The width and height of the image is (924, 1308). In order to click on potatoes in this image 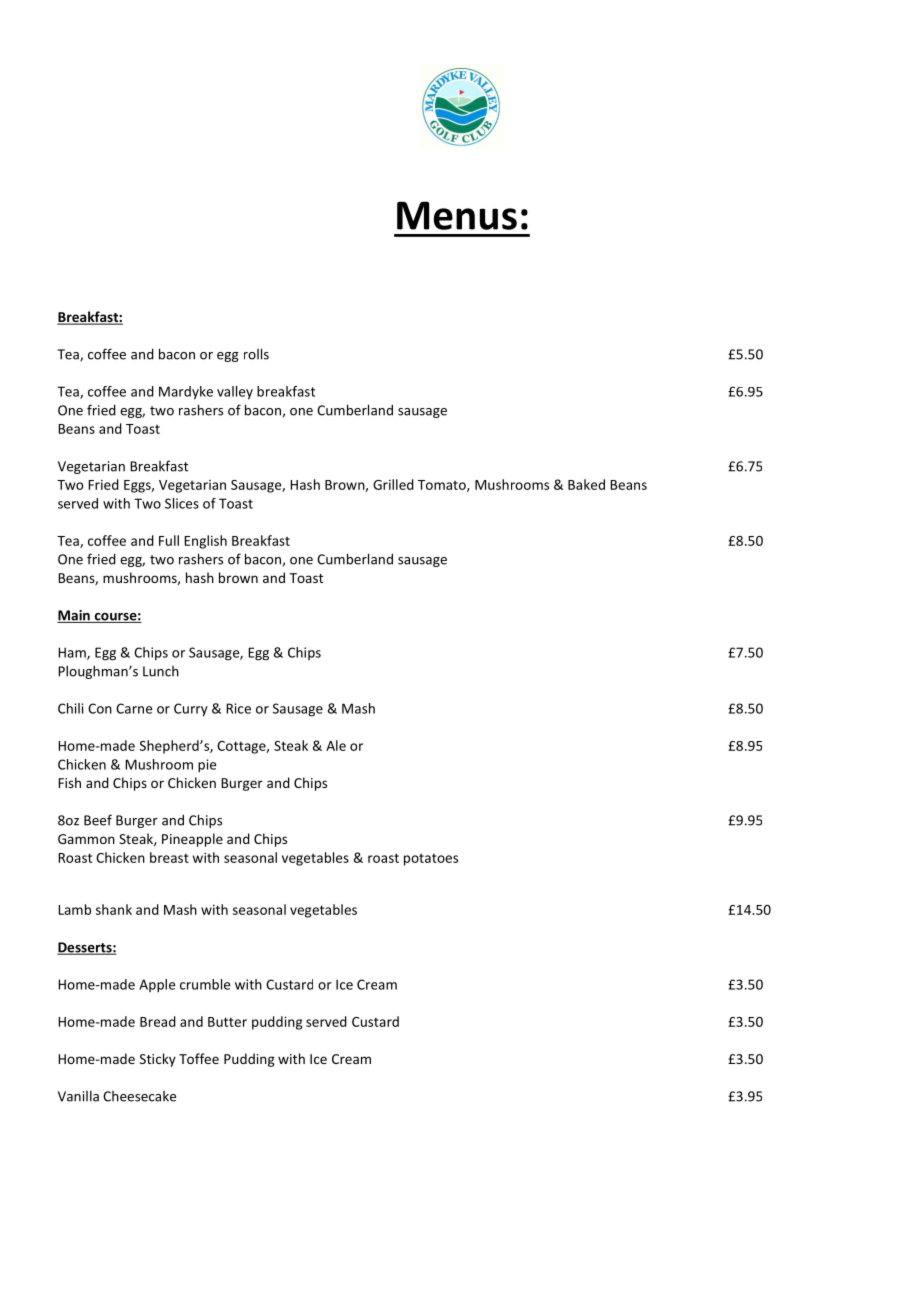, I will do `click(431, 859)`.
